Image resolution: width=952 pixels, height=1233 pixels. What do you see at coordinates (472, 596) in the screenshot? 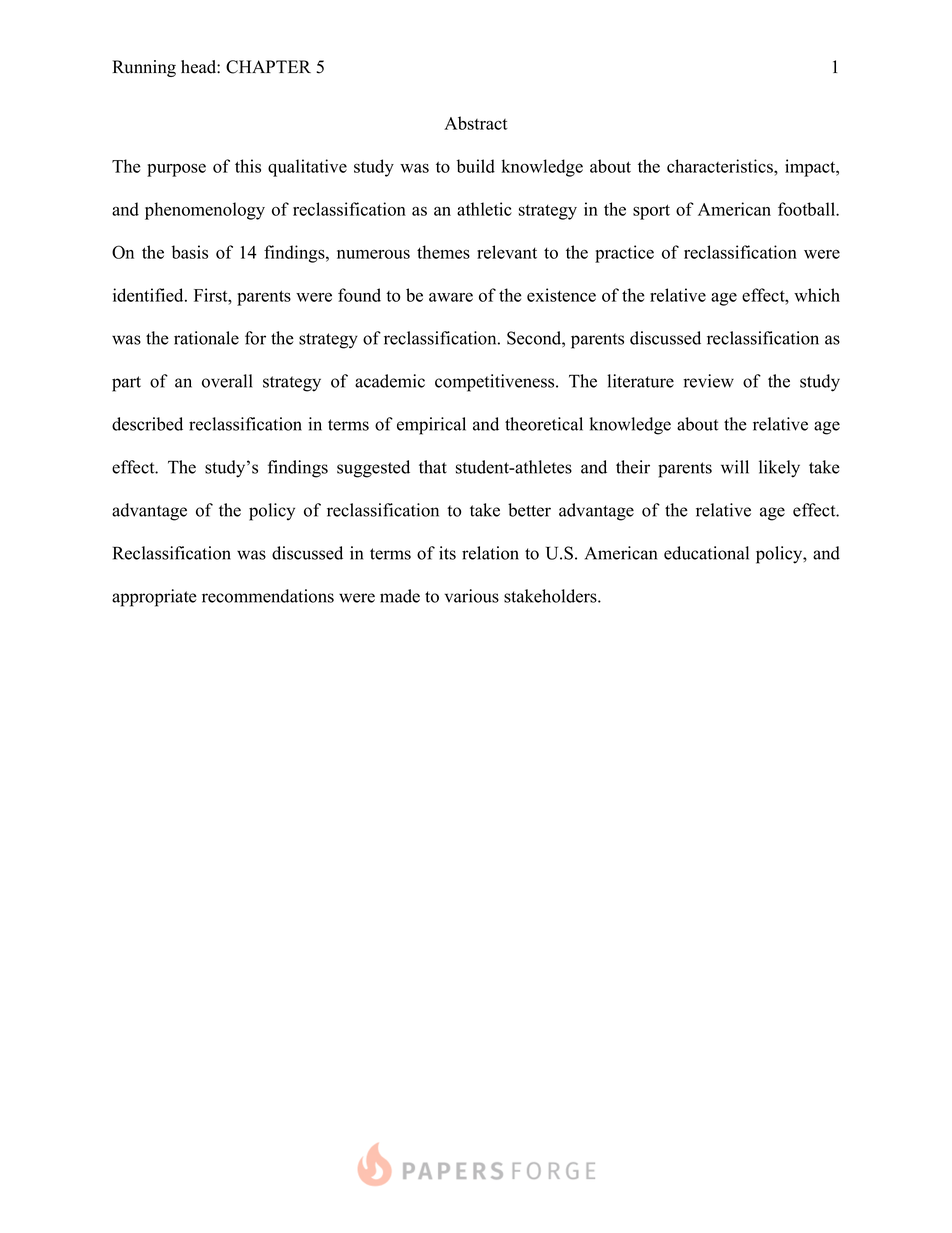
I see `various` at bounding box center [472, 596].
